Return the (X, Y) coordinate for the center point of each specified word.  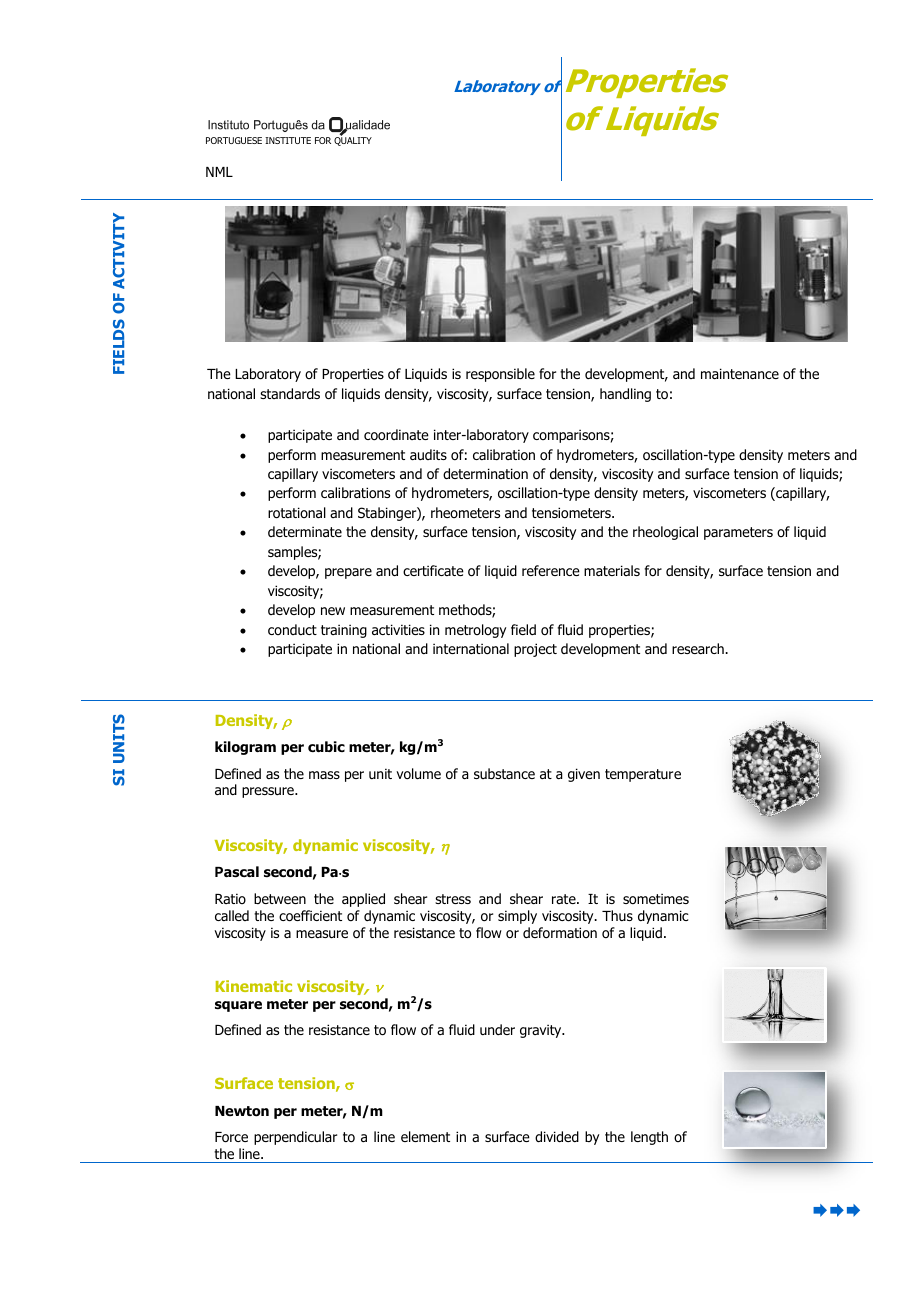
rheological (665, 533)
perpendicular (295, 1138)
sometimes (656, 898)
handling (625, 395)
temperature (643, 775)
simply (517, 917)
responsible (500, 375)
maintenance (740, 373)
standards (290, 393)
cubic (326, 746)
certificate (433, 570)
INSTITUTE (288, 140)
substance (504, 773)
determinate (305, 531)
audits (428, 454)
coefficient (310, 916)
